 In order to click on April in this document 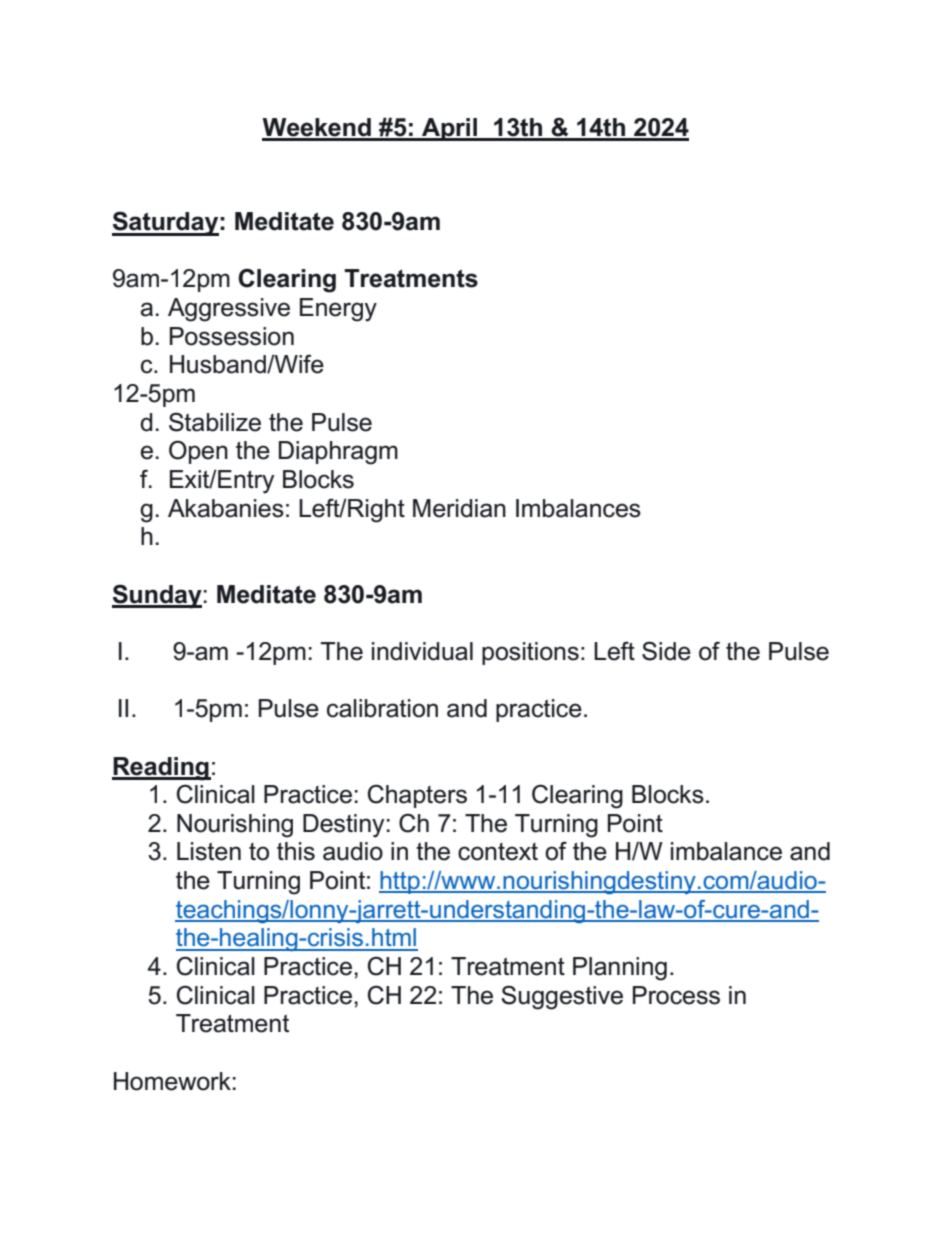, I will do `click(450, 129)`.
